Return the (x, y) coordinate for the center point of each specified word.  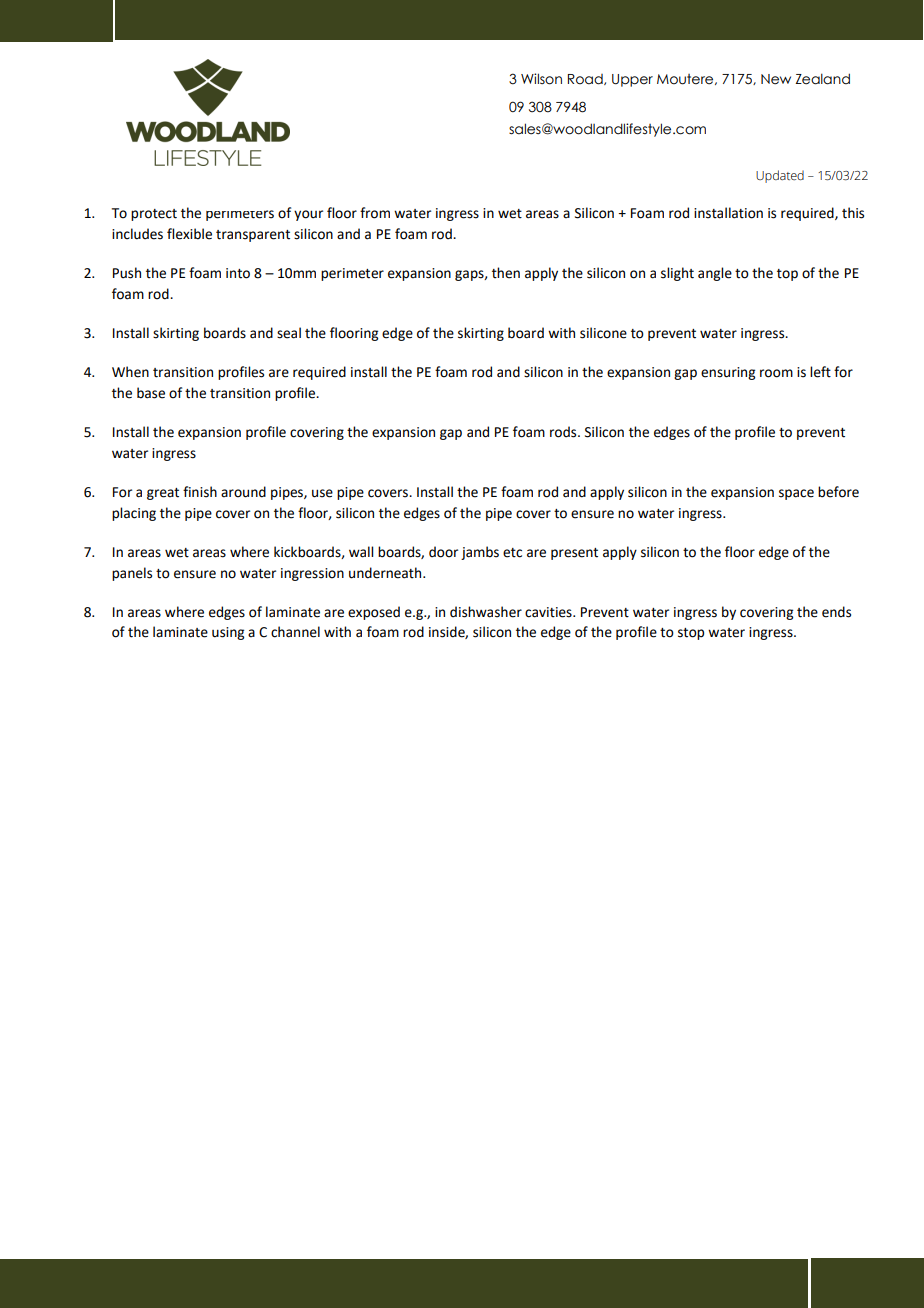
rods (564, 432)
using (228, 633)
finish (200, 492)
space (796, 494)
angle (715, 274)
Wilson (541, 79)
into (238, 273)
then (506, 273)
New (776, 79)
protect (154, 215)
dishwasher (486, 612)
